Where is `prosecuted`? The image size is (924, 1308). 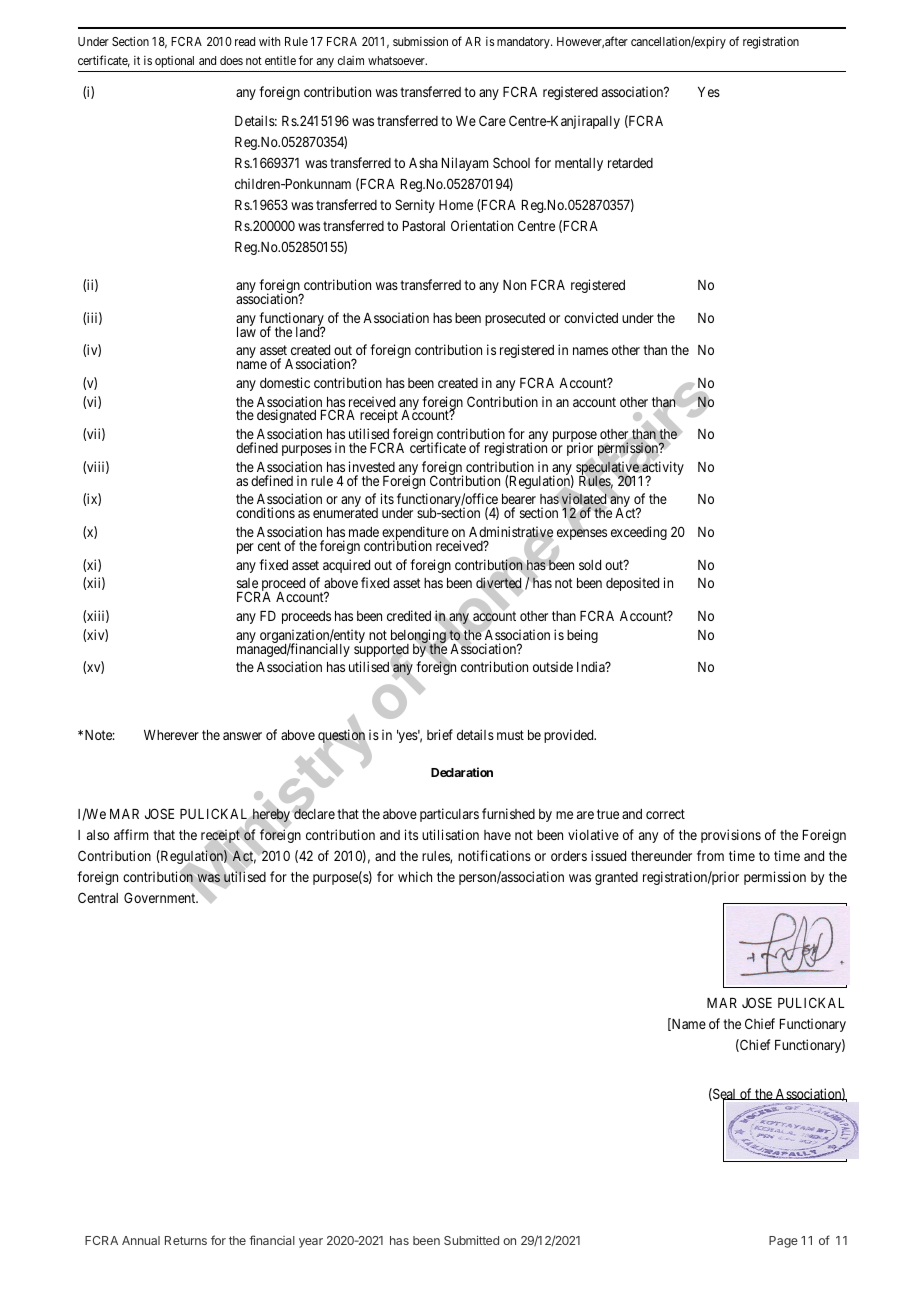 prosecuted is located at coordinates (515, 319).
